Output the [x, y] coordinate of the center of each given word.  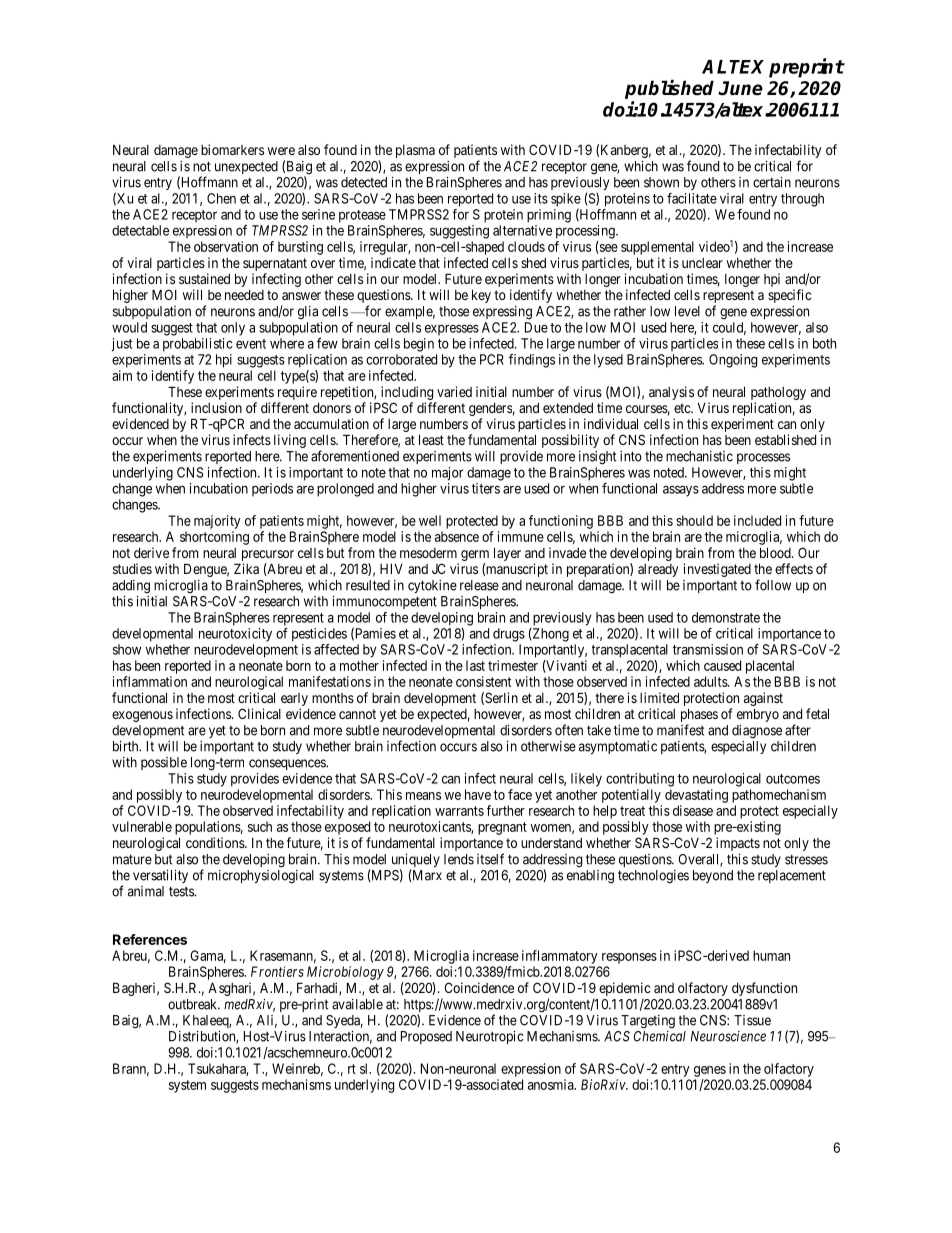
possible [164, 763]
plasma [415, 151]
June [740, 88]
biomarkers [232, 149]
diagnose [757, 732]
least [431, 439]
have [478, 794]
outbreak [194, 1004]
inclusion [216, 407]
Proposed [426, 1037]
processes [763, 458]
